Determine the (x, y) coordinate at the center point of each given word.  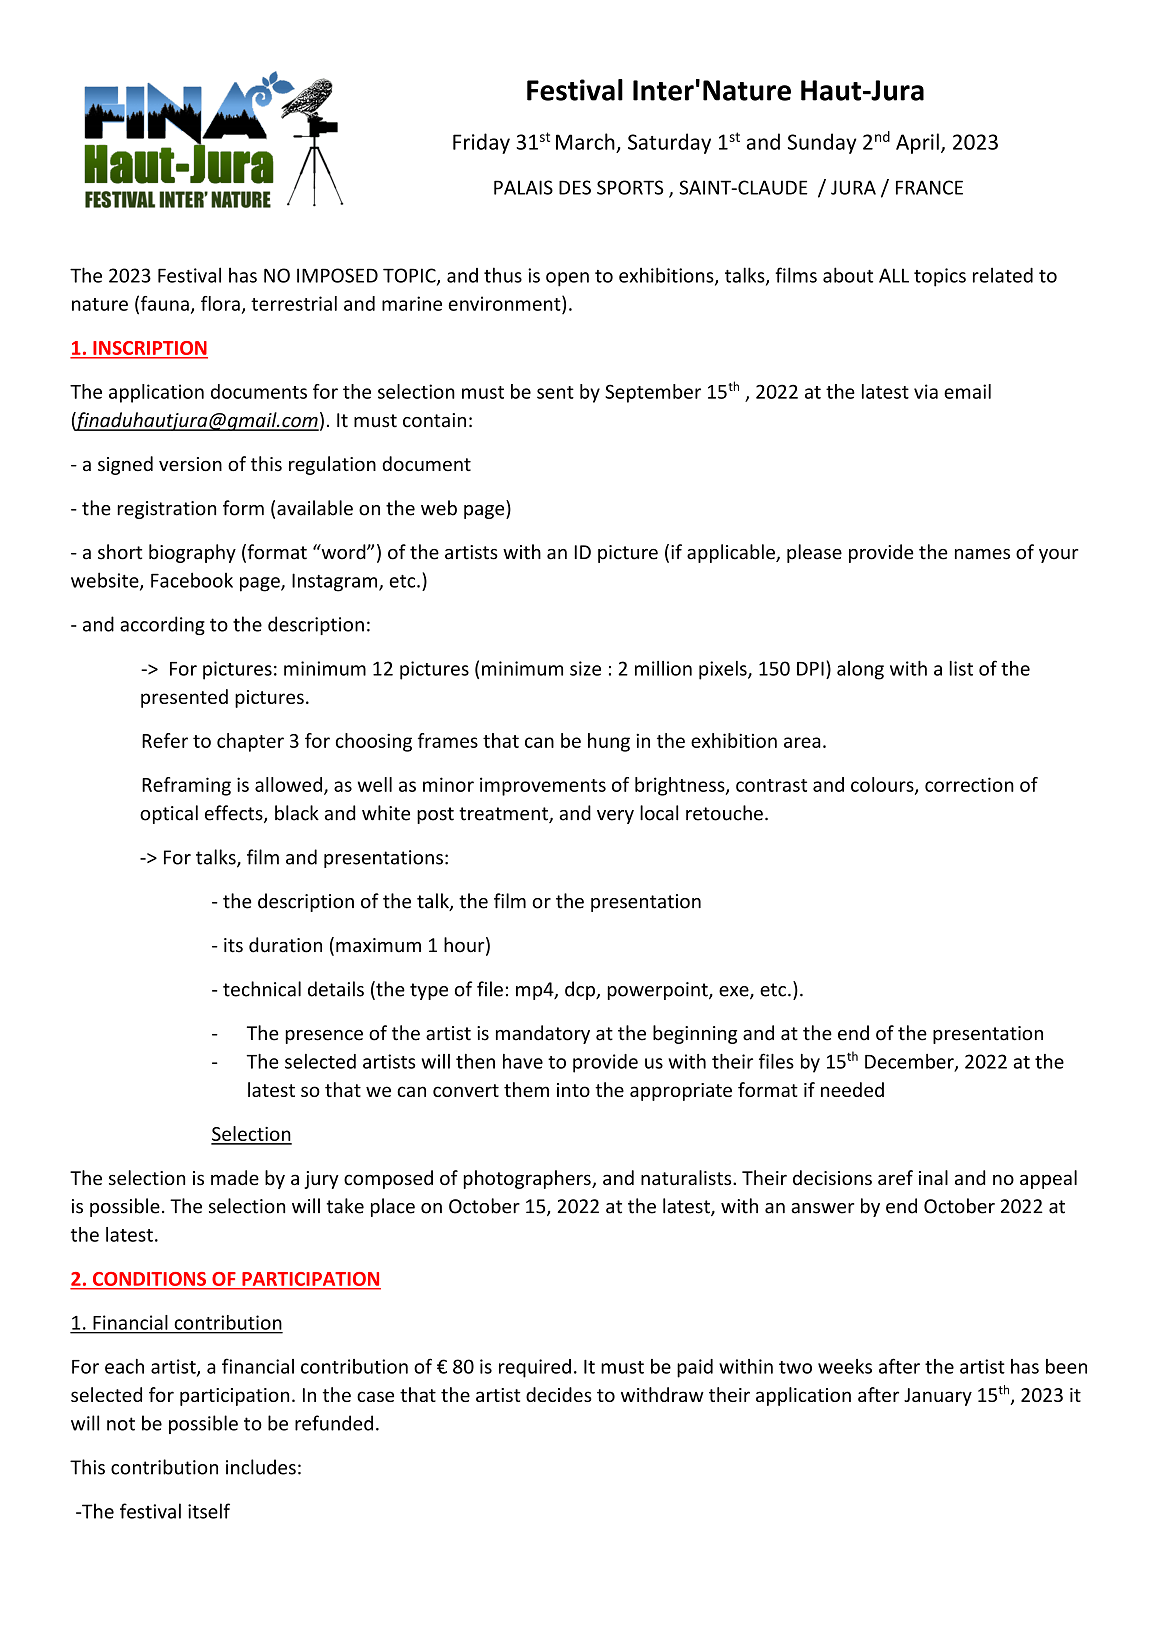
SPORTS (630, 187)
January (938, 1397)
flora (220, 303)
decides (559, 1394)
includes (261, 1467)
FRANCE (929, 187)
